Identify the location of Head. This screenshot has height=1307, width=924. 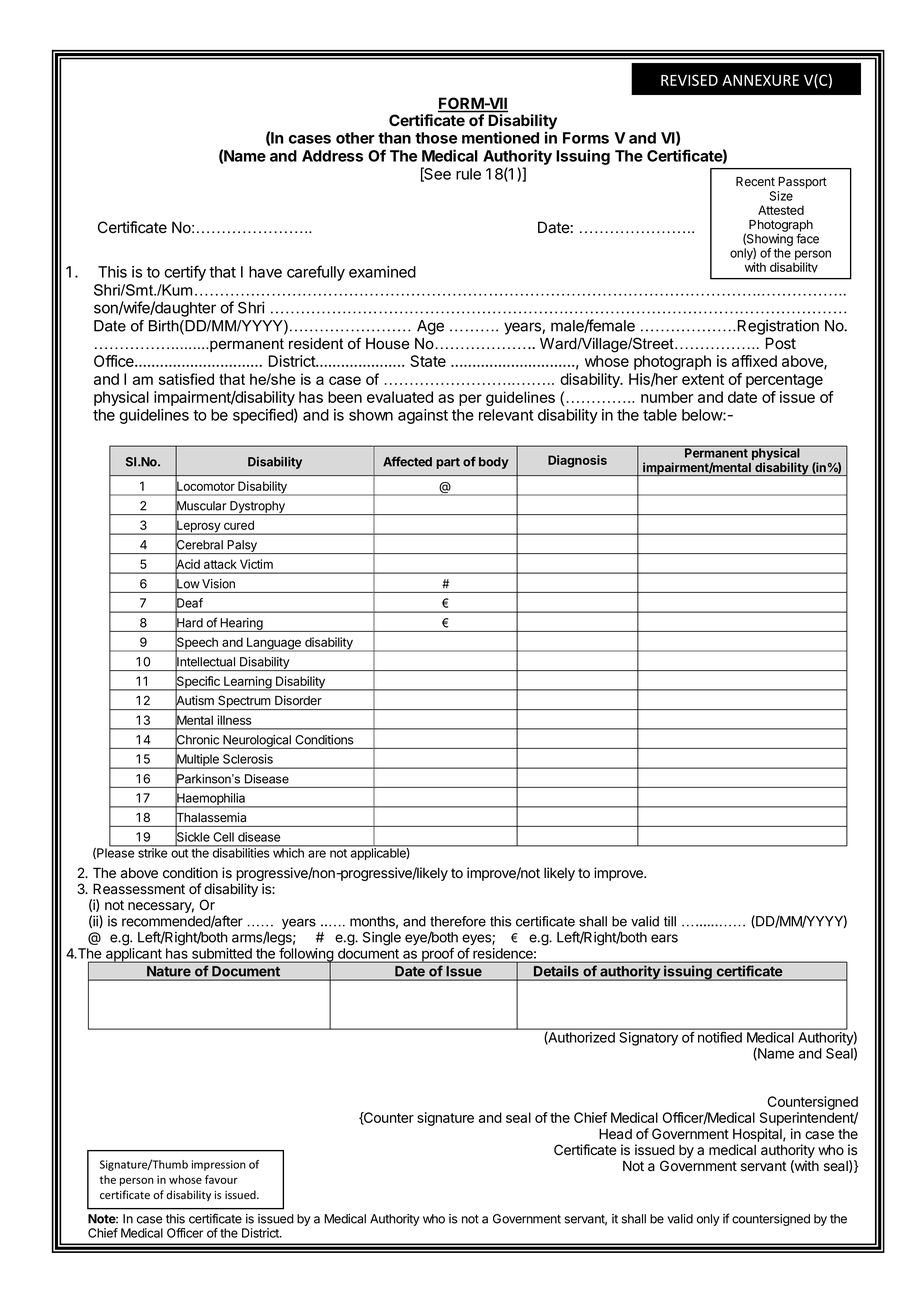
(615, 1134).
